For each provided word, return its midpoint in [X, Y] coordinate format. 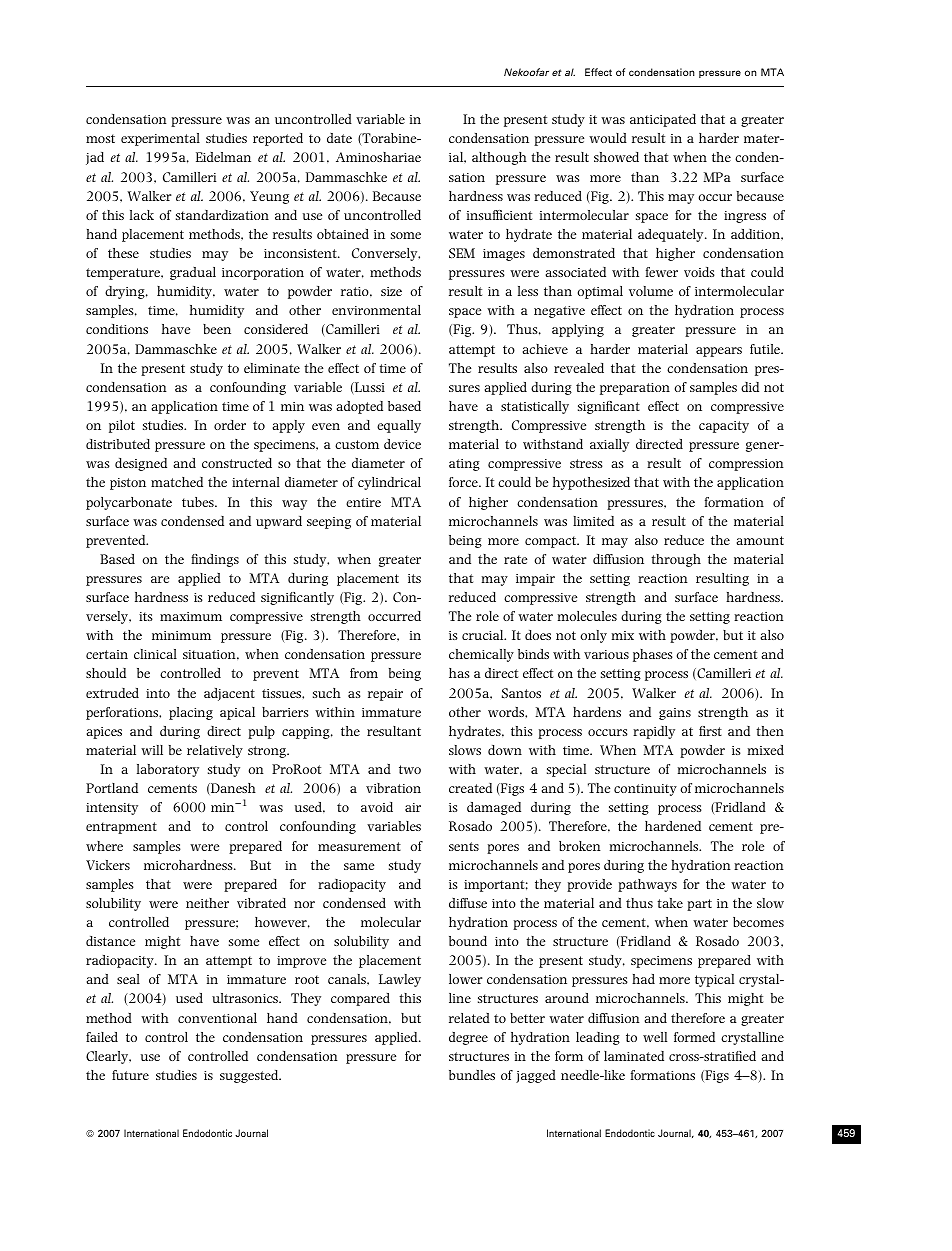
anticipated [663, 120]
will [152, 750]
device [402, 444]
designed [141, 464]
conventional [217, 1018]
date [339, 138]
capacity [724, 427]
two [410, 769]
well [655, 1037]
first [710, 731]
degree [468, 1038]
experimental [160, 139]
